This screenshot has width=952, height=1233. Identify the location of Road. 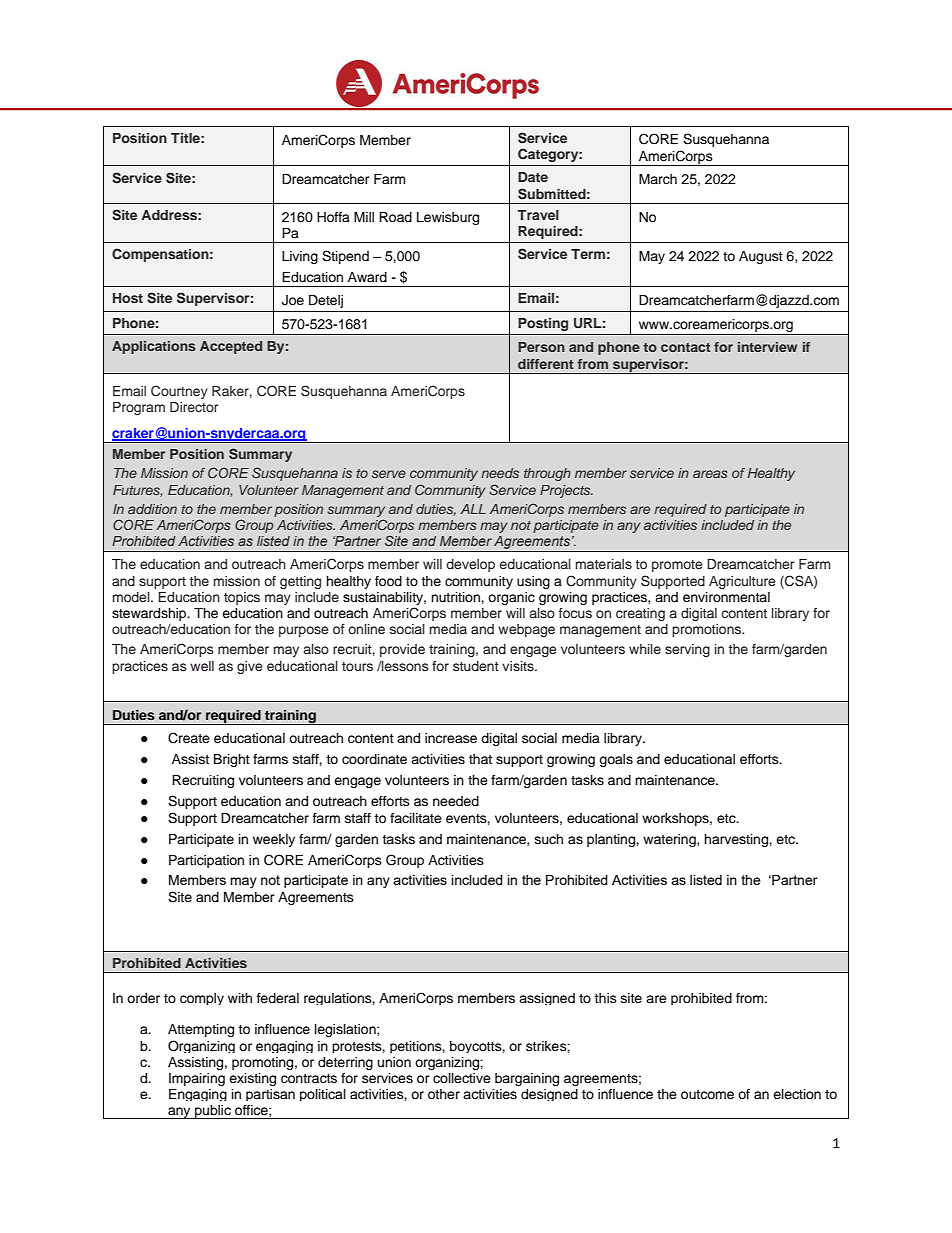
(395, 217).
